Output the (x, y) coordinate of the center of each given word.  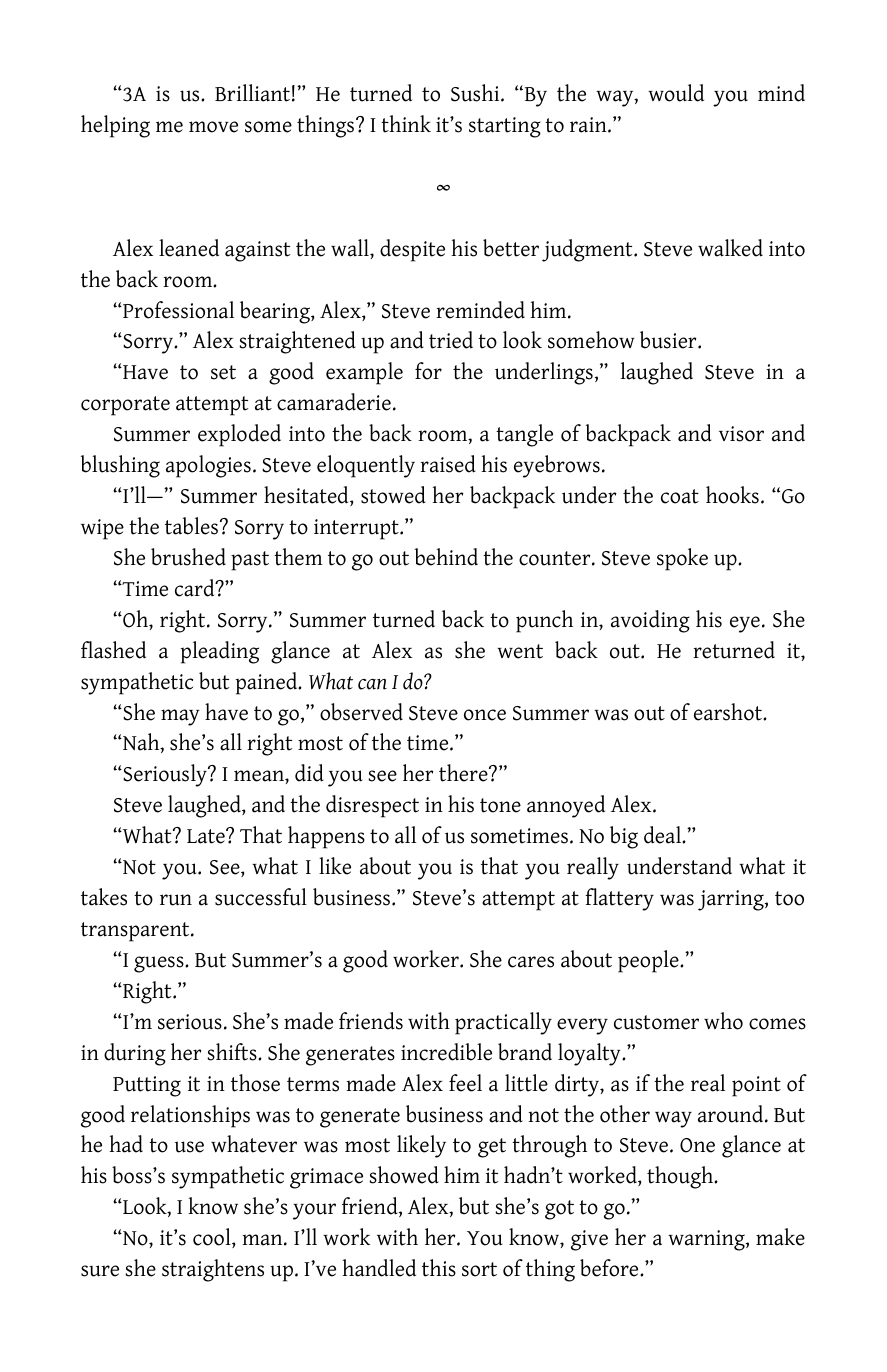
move (213, 127)
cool (213, 1238)
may (180, 717)
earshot (729, 712)
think (406, 124)
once (485, 715)
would (676, 93)
